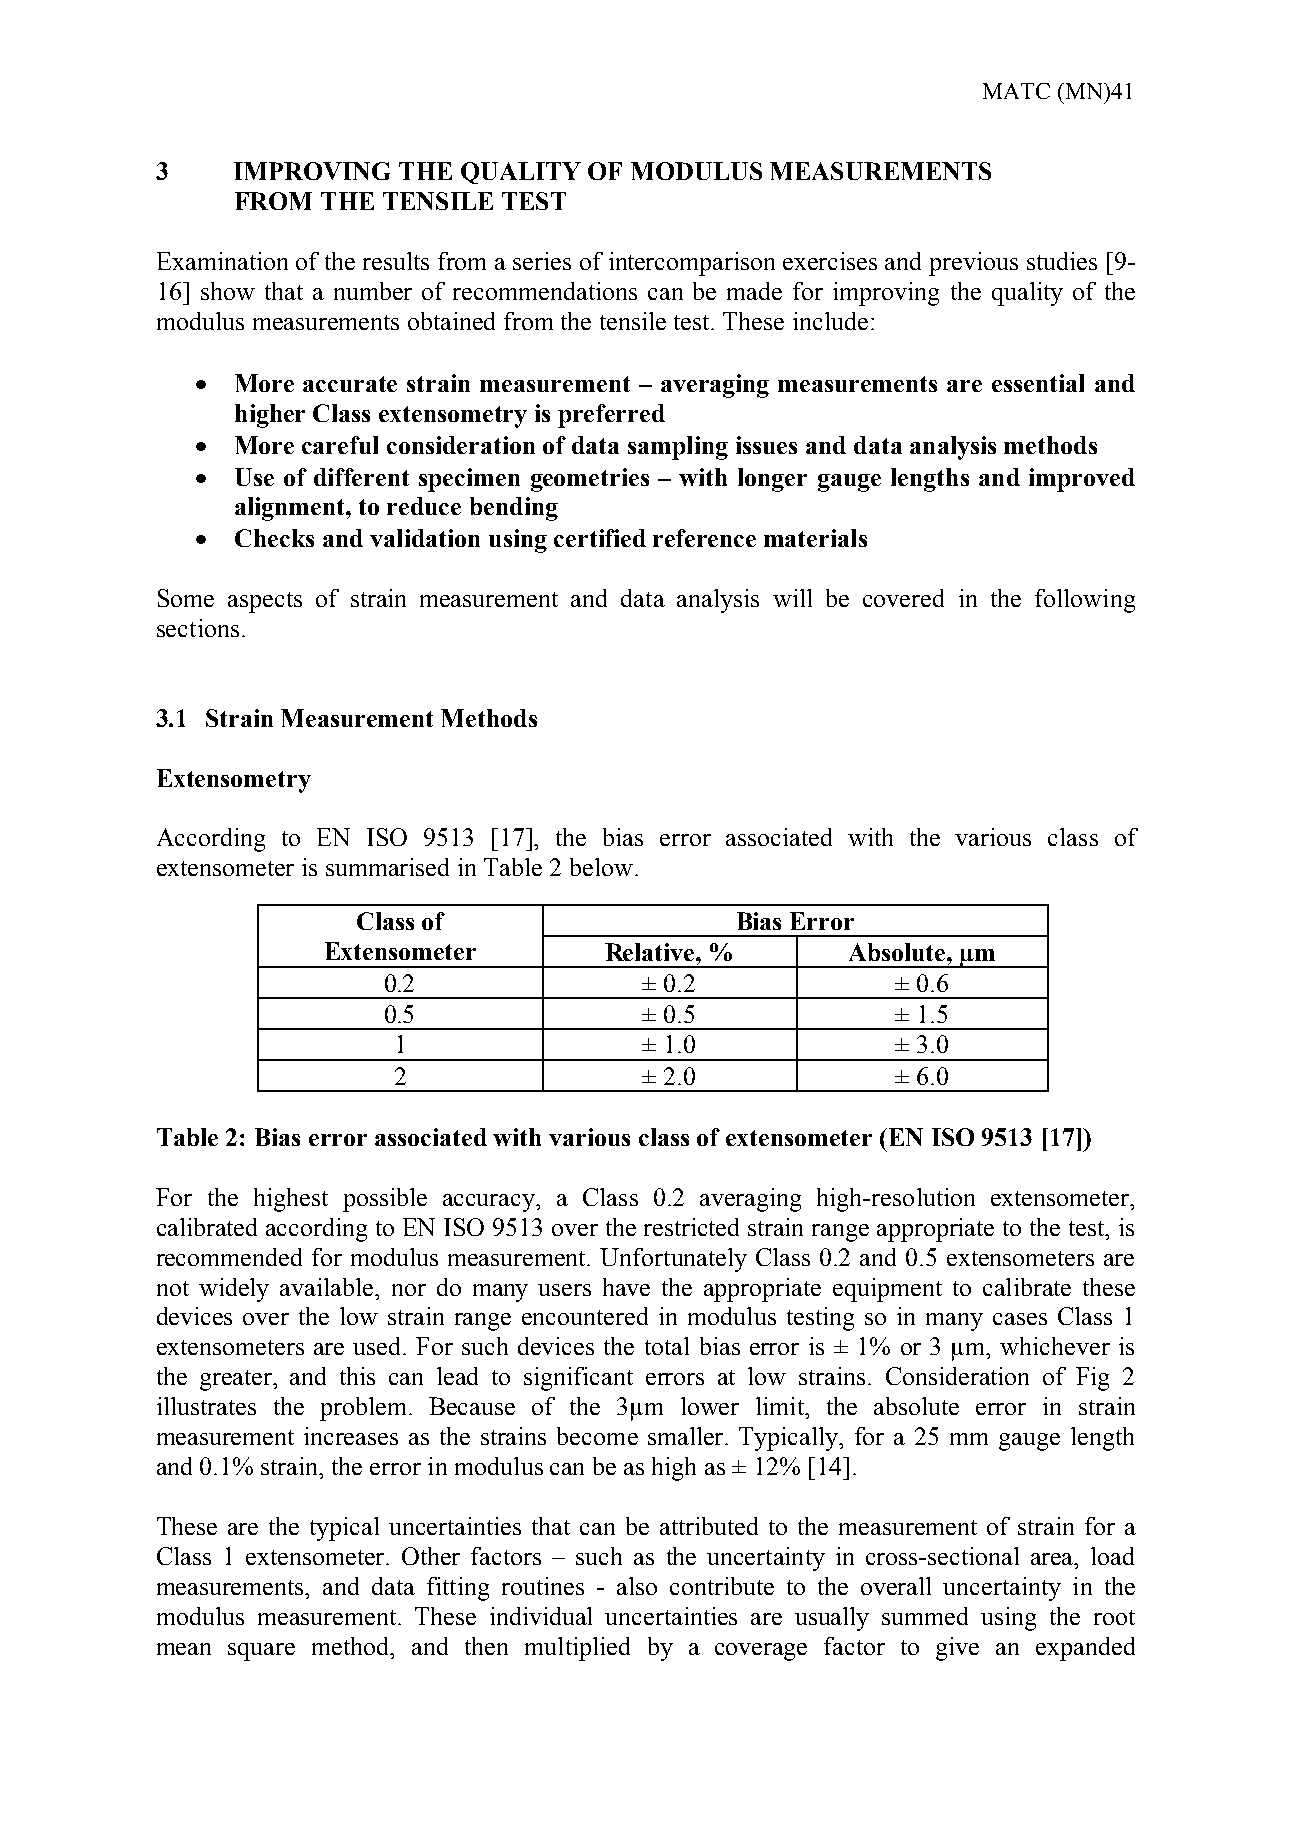  Describe the element at coordinates (692, 264) in the screenshot. I see `intercomparison` at that location.
